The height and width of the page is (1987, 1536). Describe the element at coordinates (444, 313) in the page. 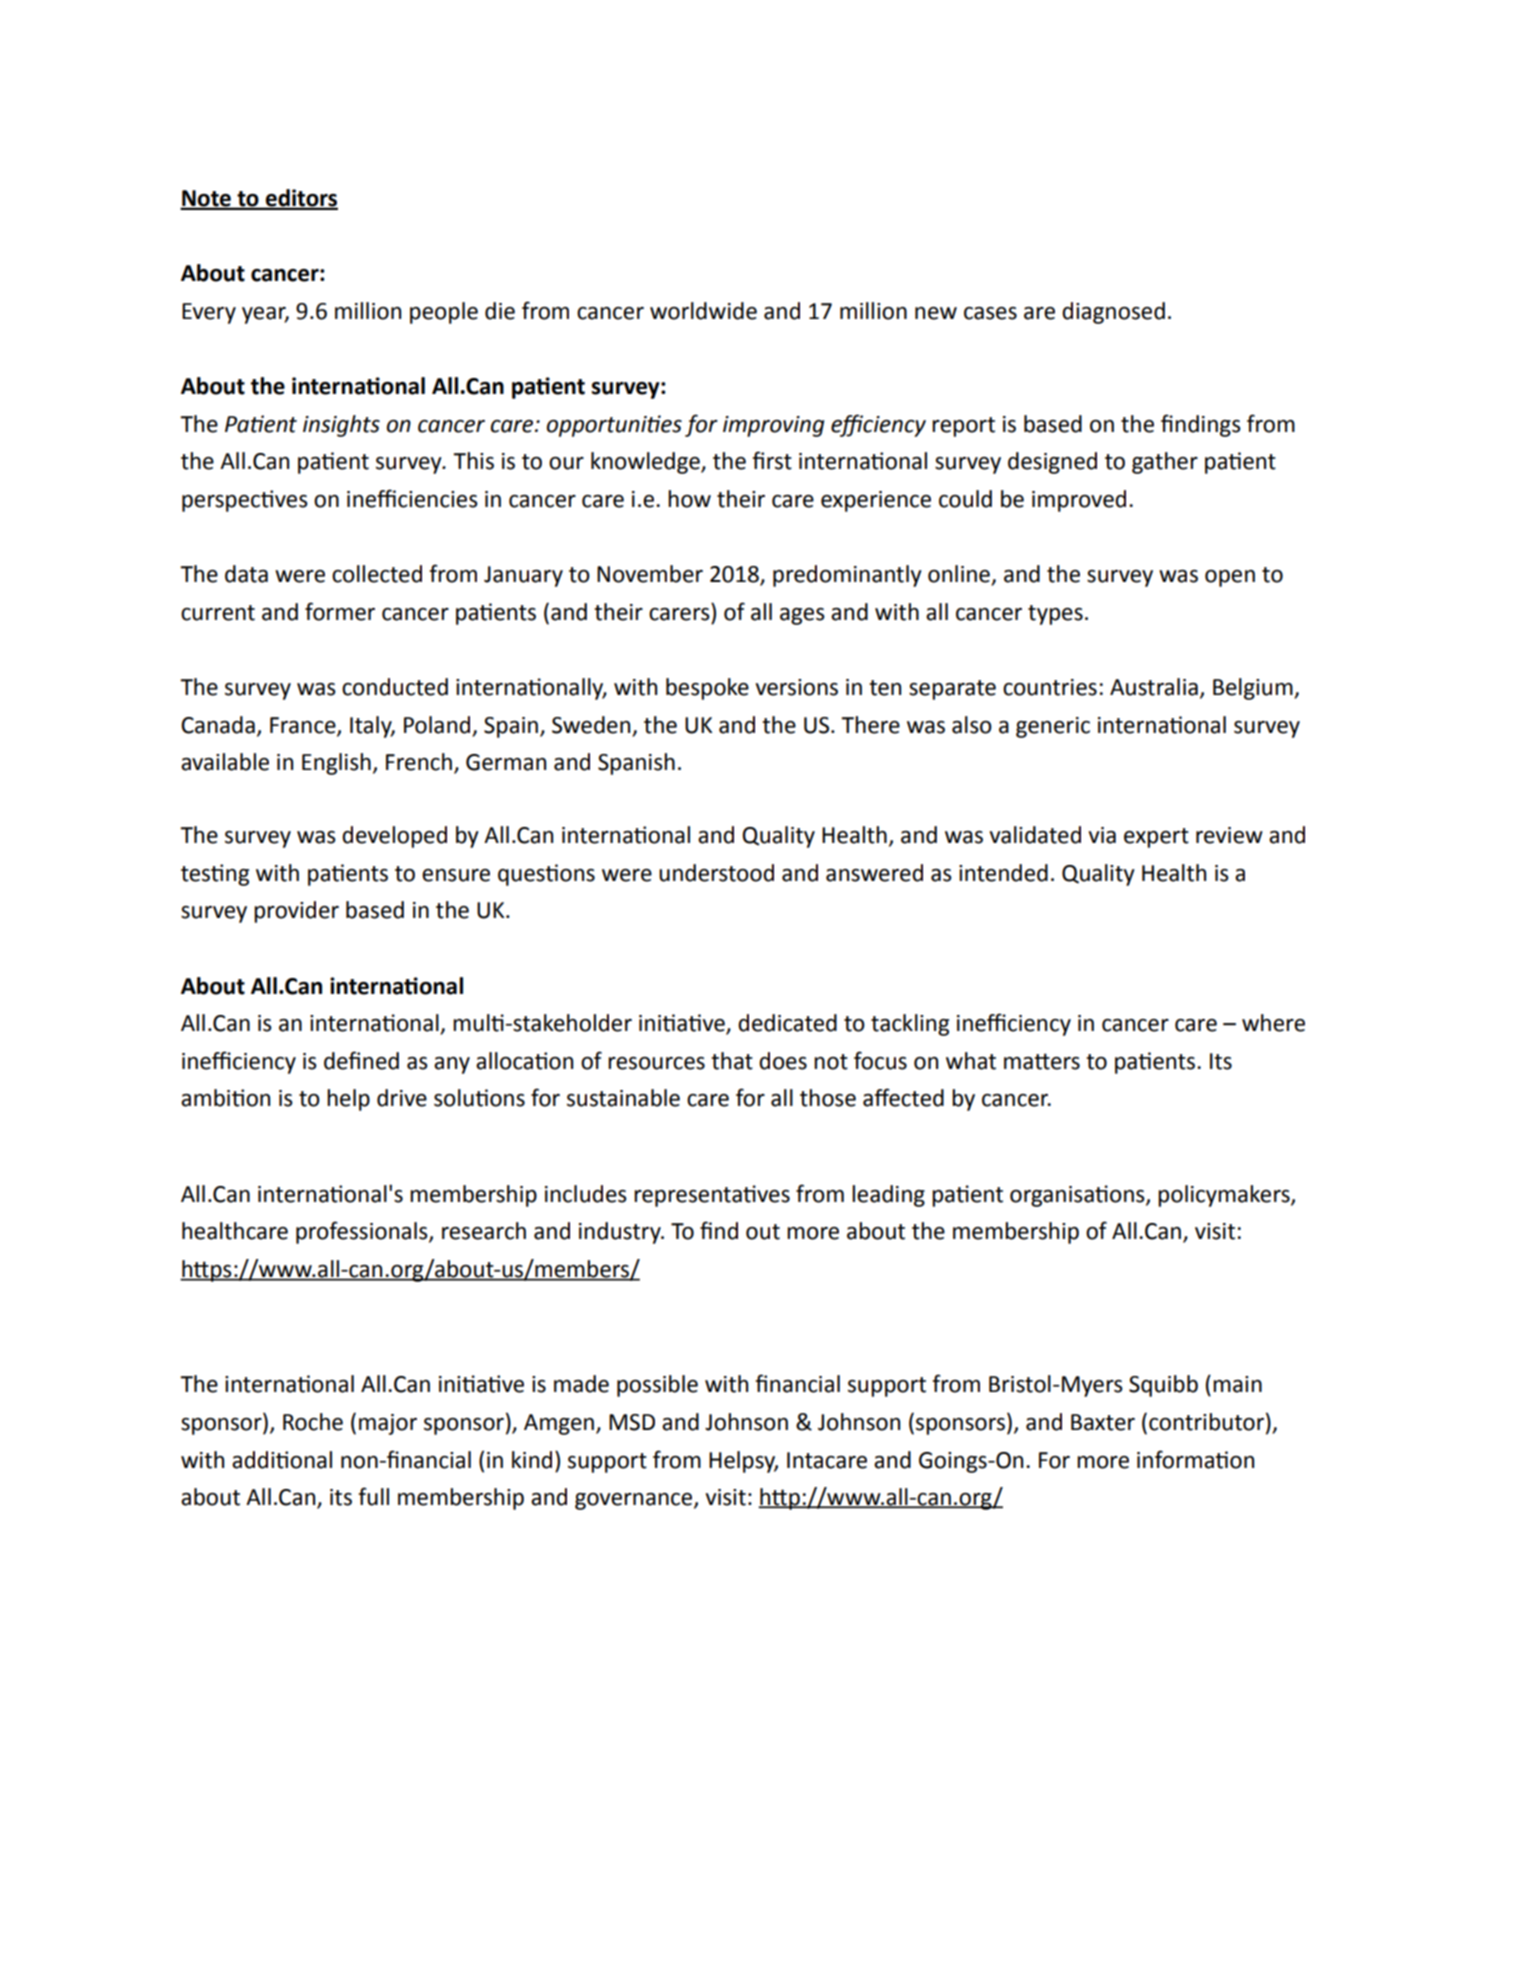

I see `people` at that location.
